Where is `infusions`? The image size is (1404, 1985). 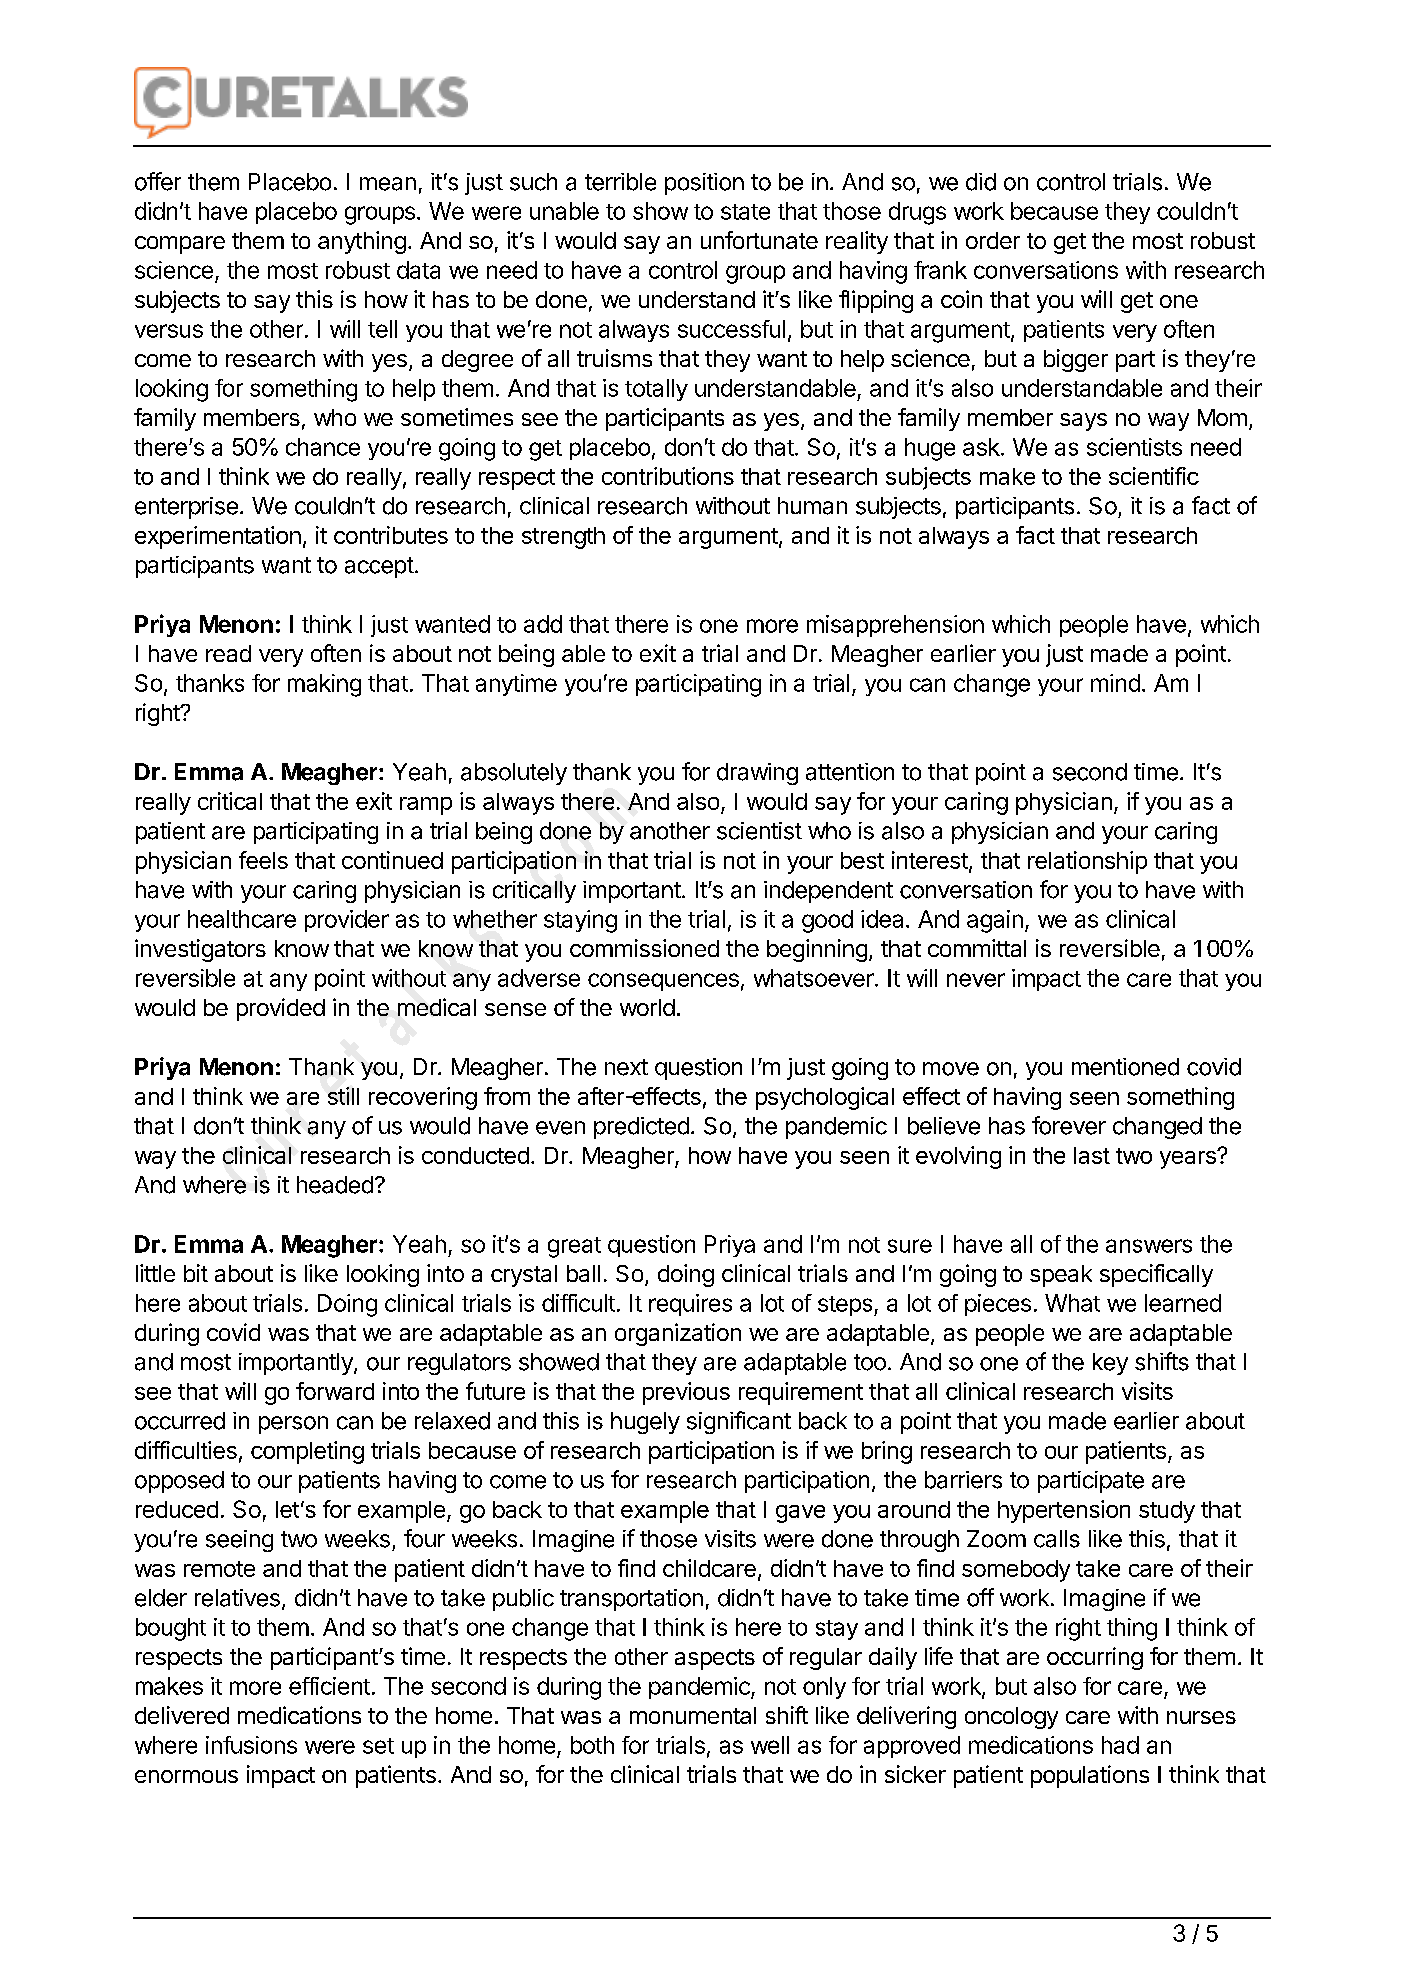
infusions is located at coordinates (251, 1745).
